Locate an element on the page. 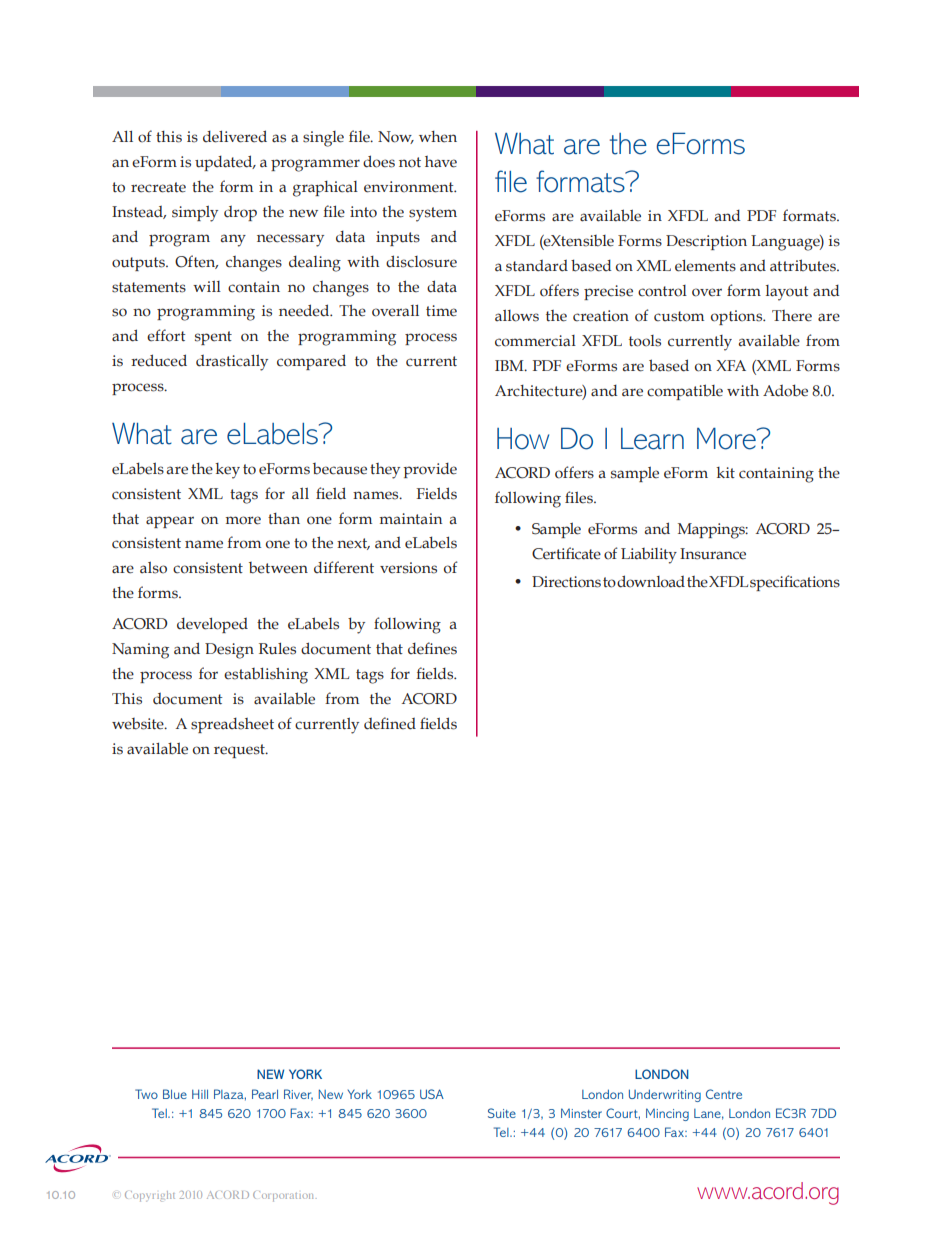 The height and width of the image is (1233, 952). compatible is located at coordinates (685, 392).
